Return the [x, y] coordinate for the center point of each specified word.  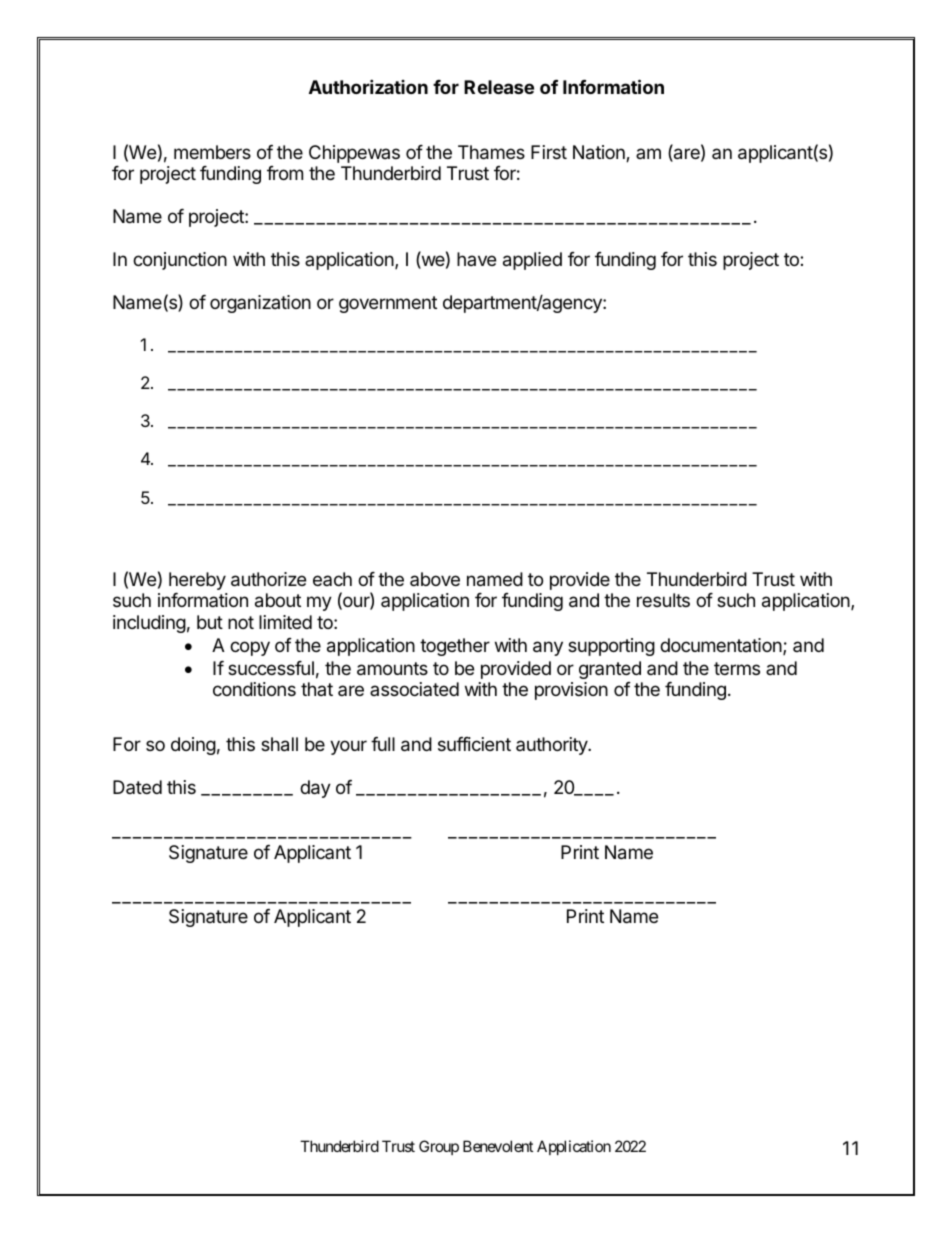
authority [552, 746]
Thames [491, 152]
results [663, 600]
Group [439, 1147]
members [212, 152]
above [435, 579]
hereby [197, 581]
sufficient [474, 744]
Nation [600, 153]
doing [193, 746]
